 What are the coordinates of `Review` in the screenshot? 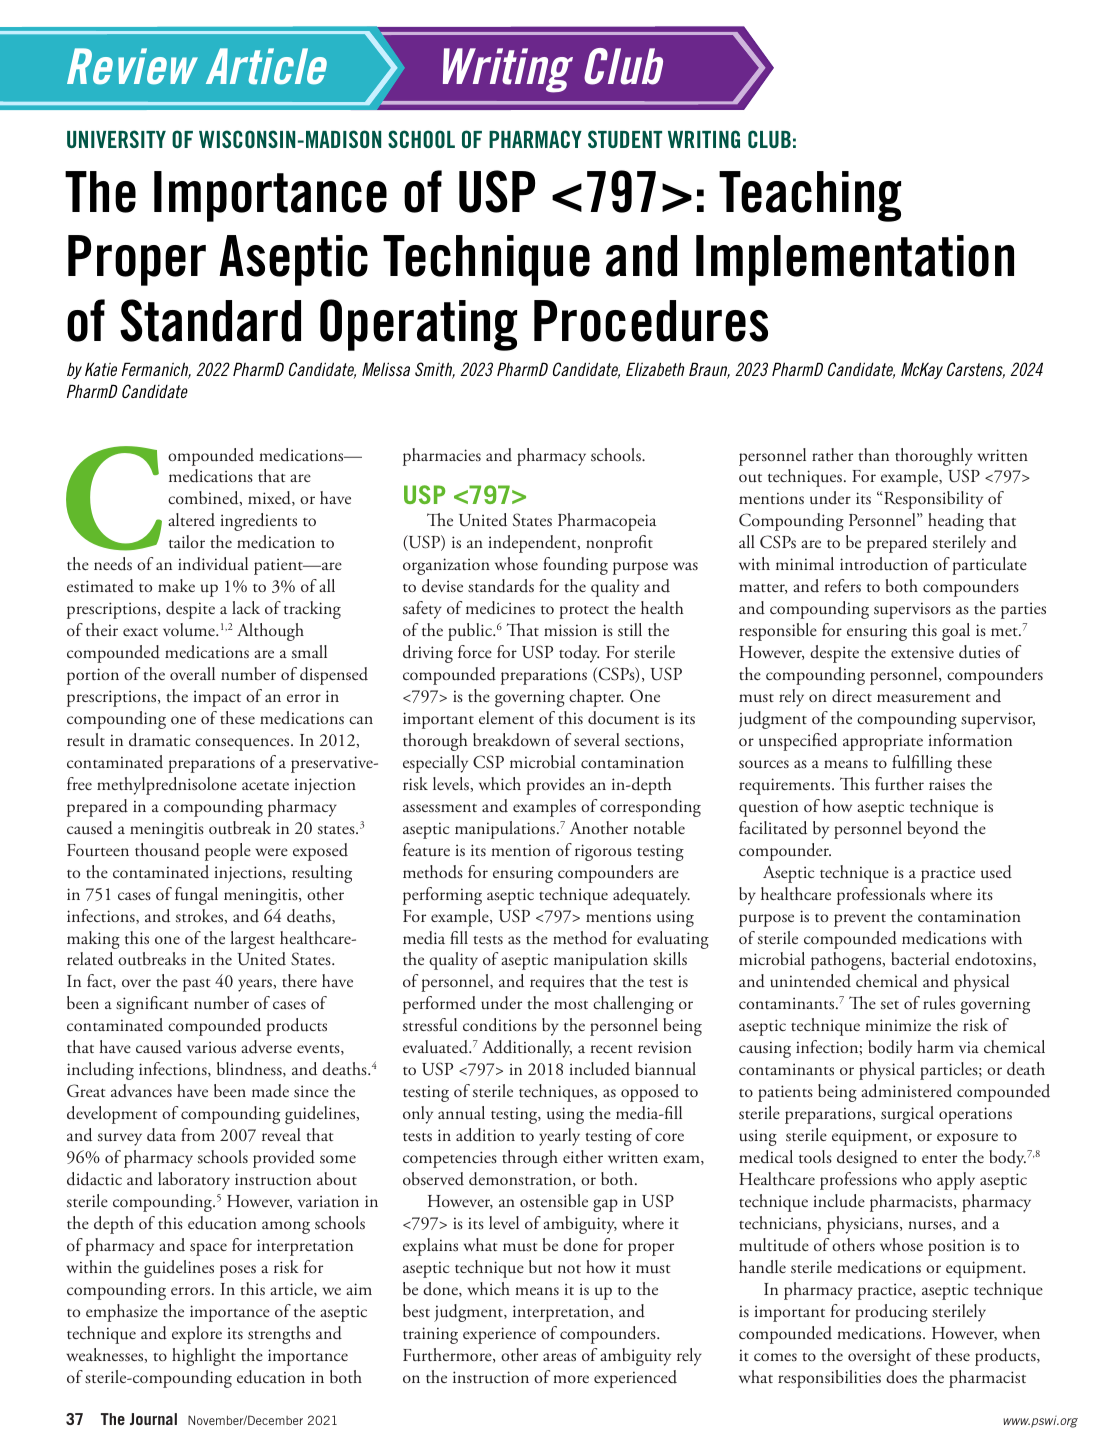 It's located at (132, 66).
